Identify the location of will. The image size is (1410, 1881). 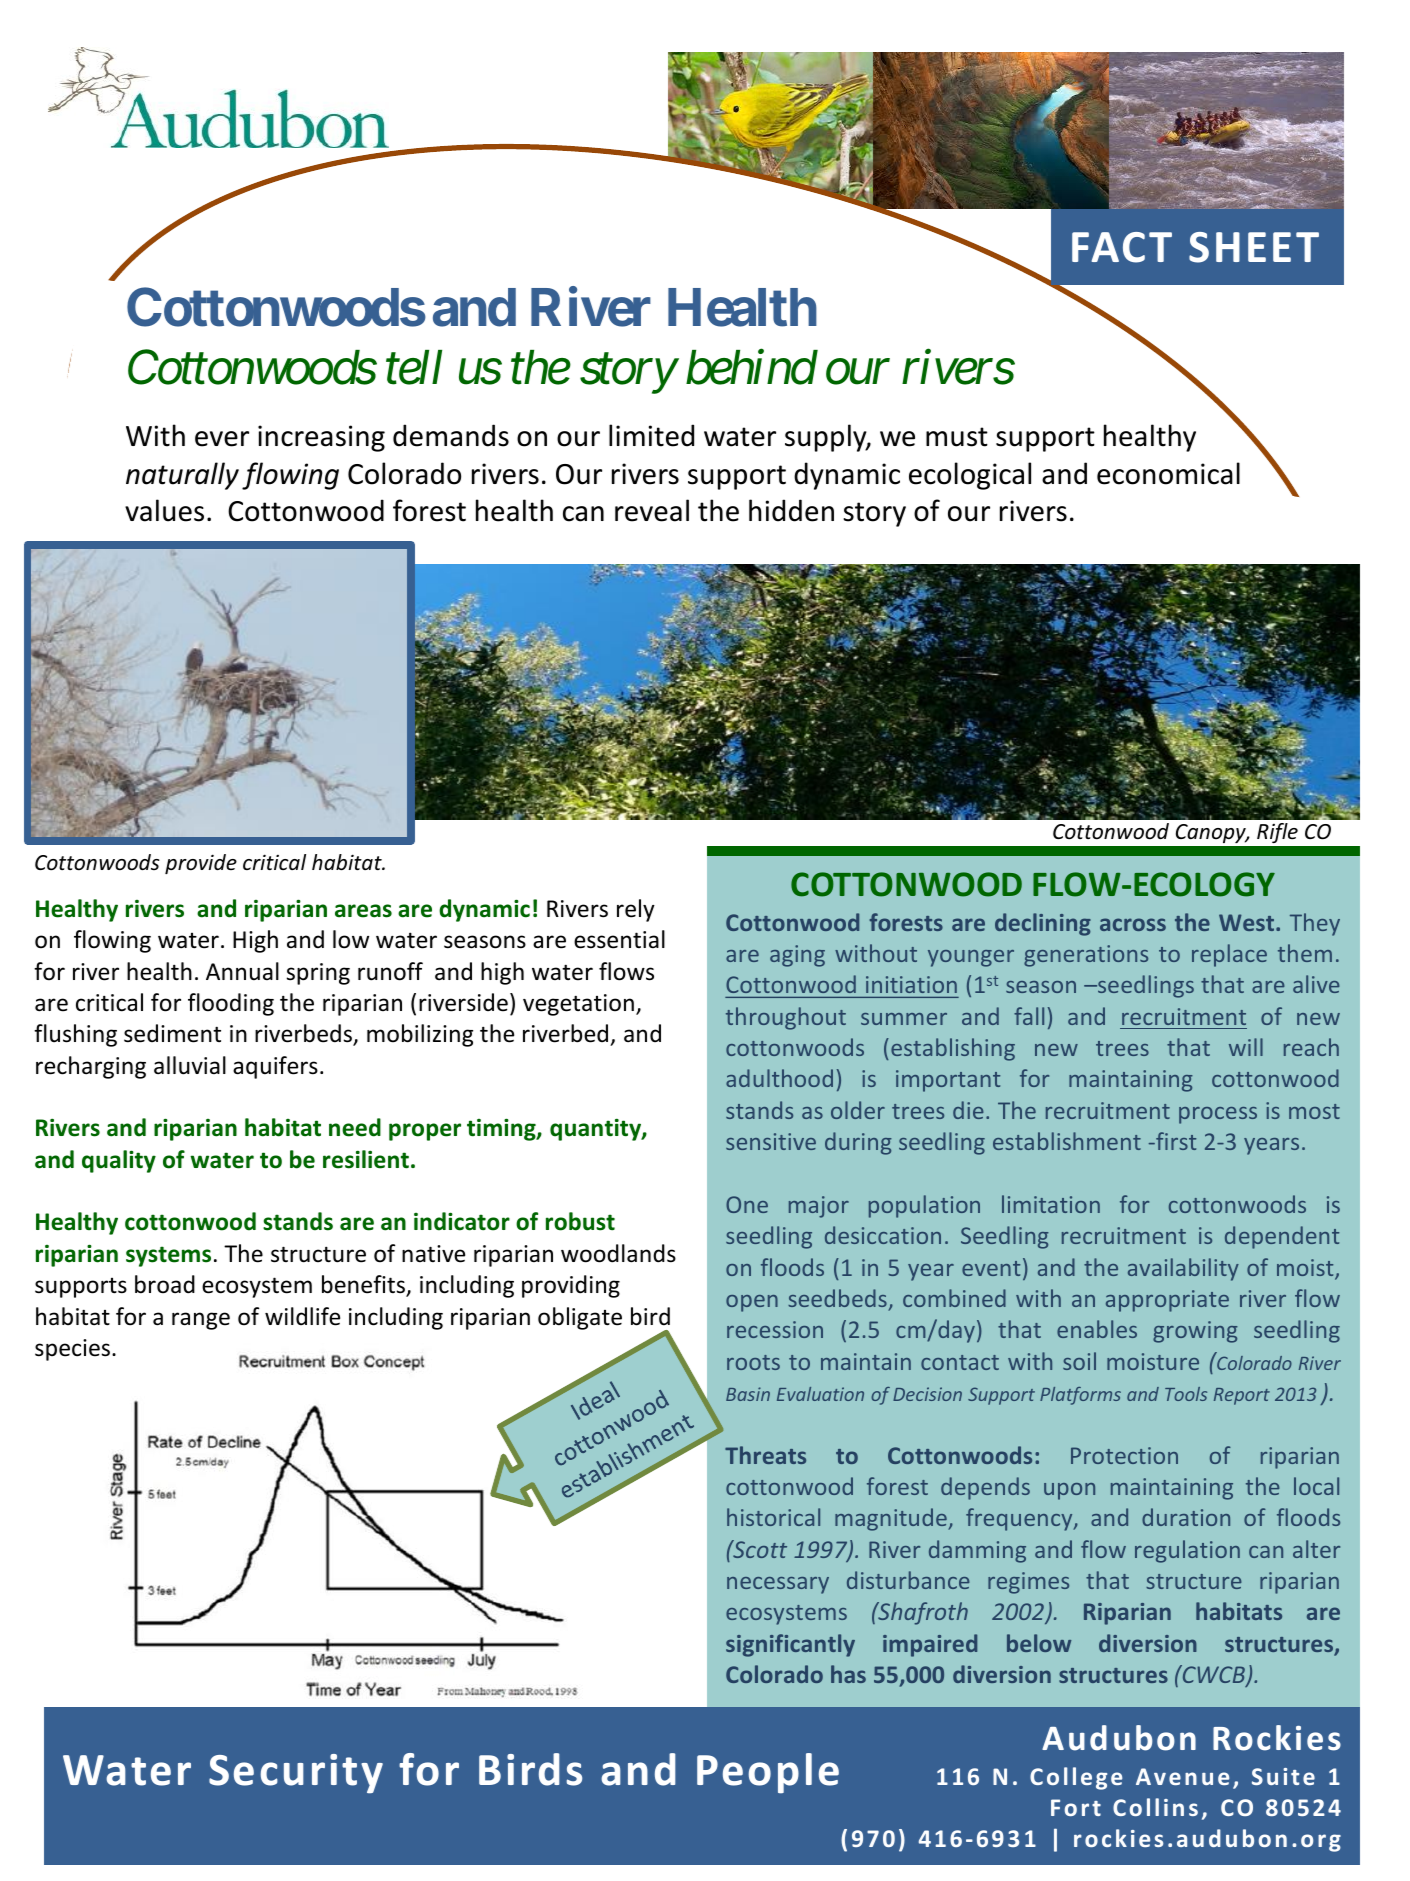
(1246, 1047).
